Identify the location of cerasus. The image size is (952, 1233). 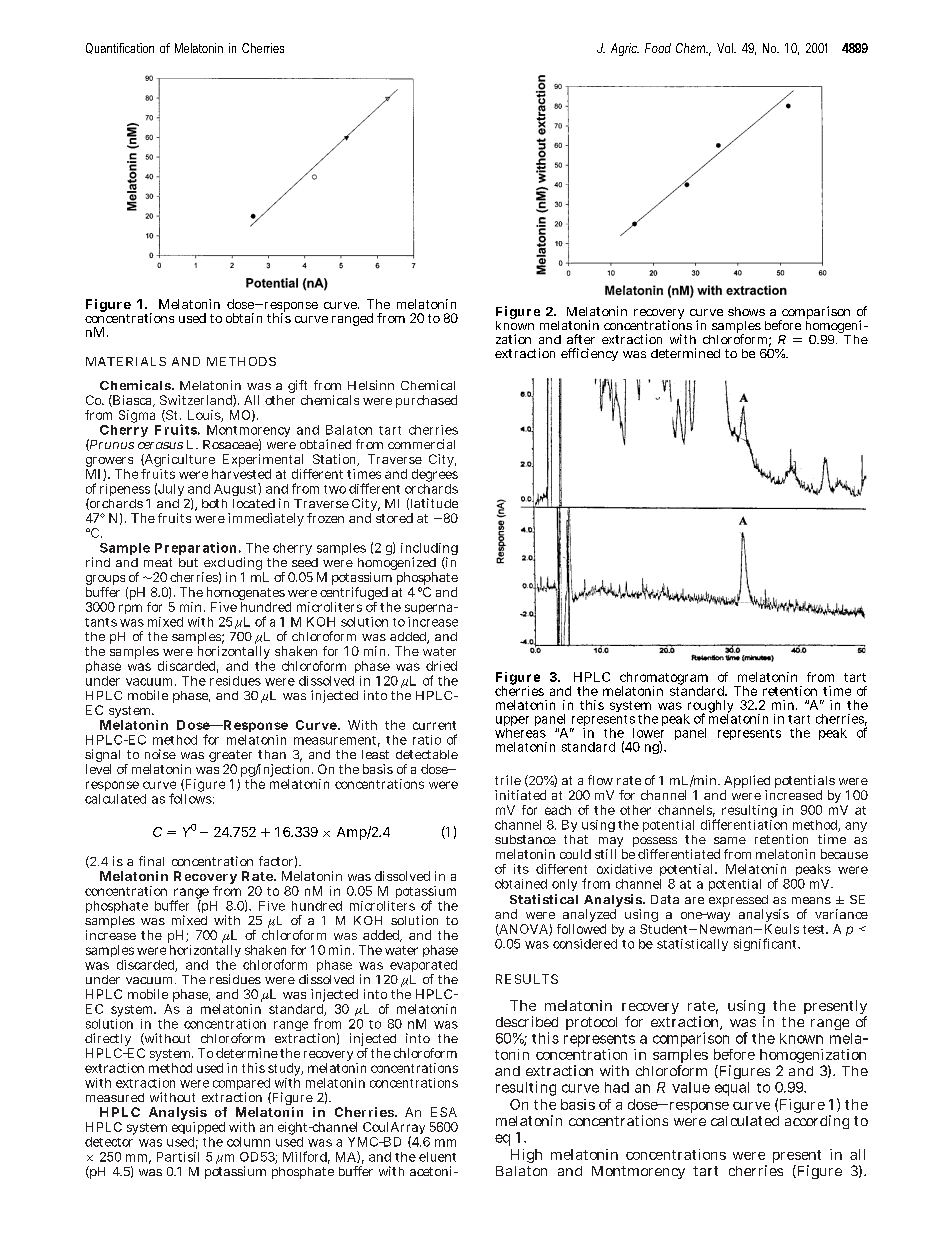
(160, 445).
